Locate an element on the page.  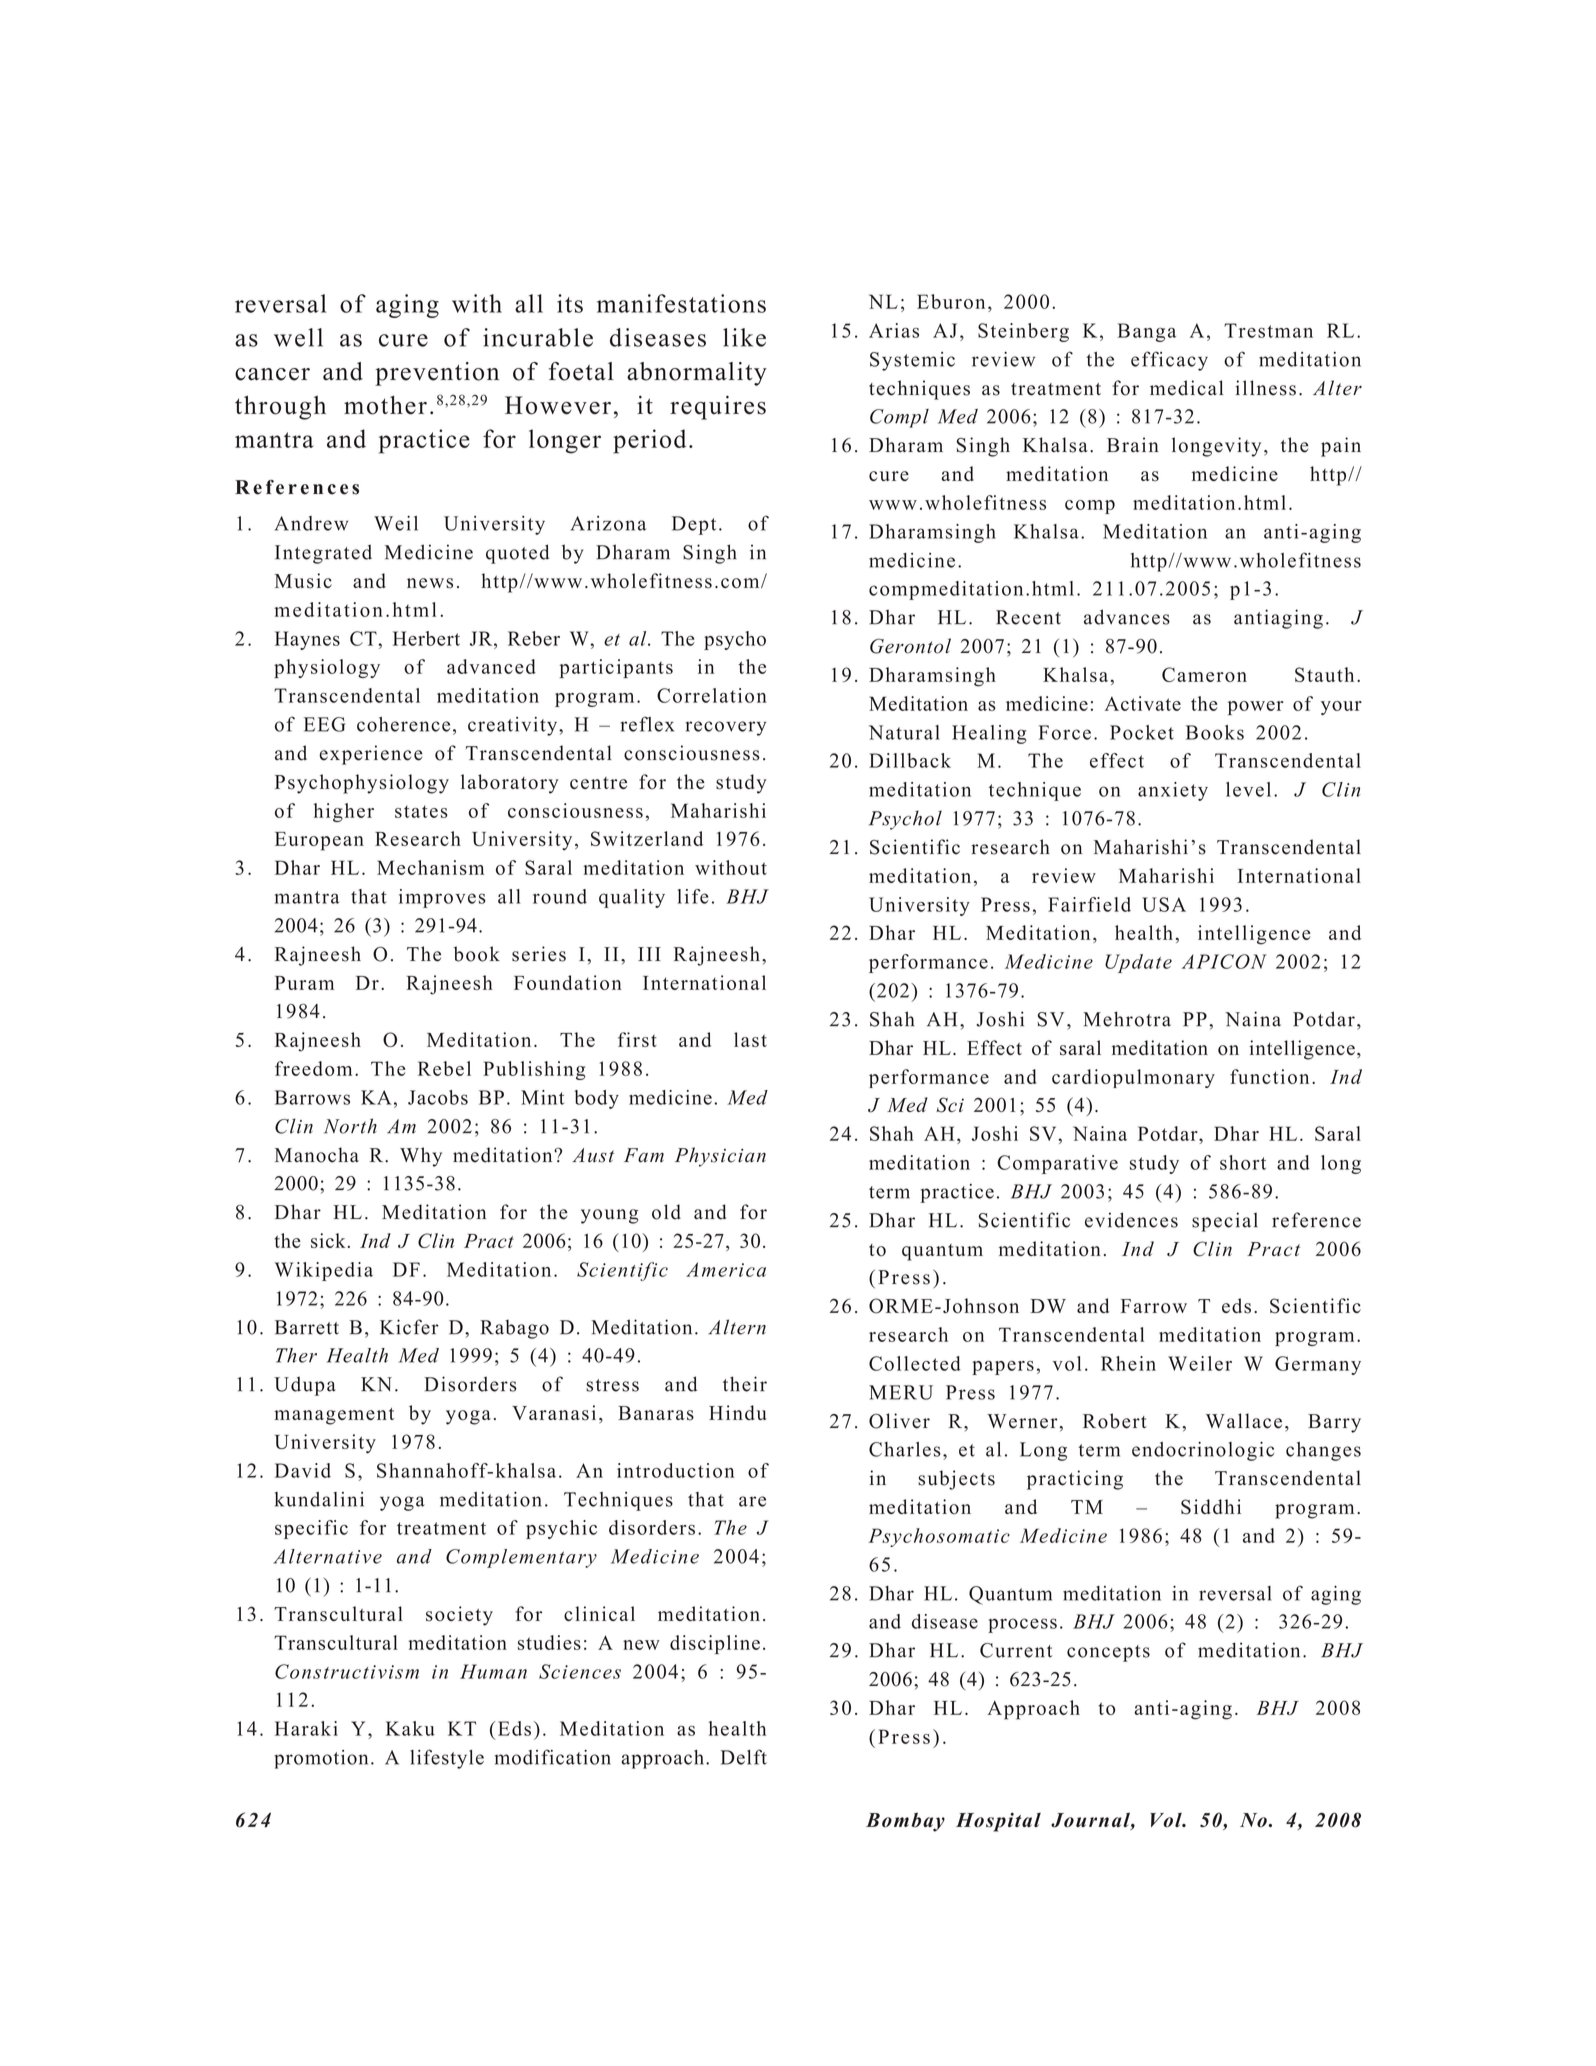
like is located at coordinates (744, 337).
